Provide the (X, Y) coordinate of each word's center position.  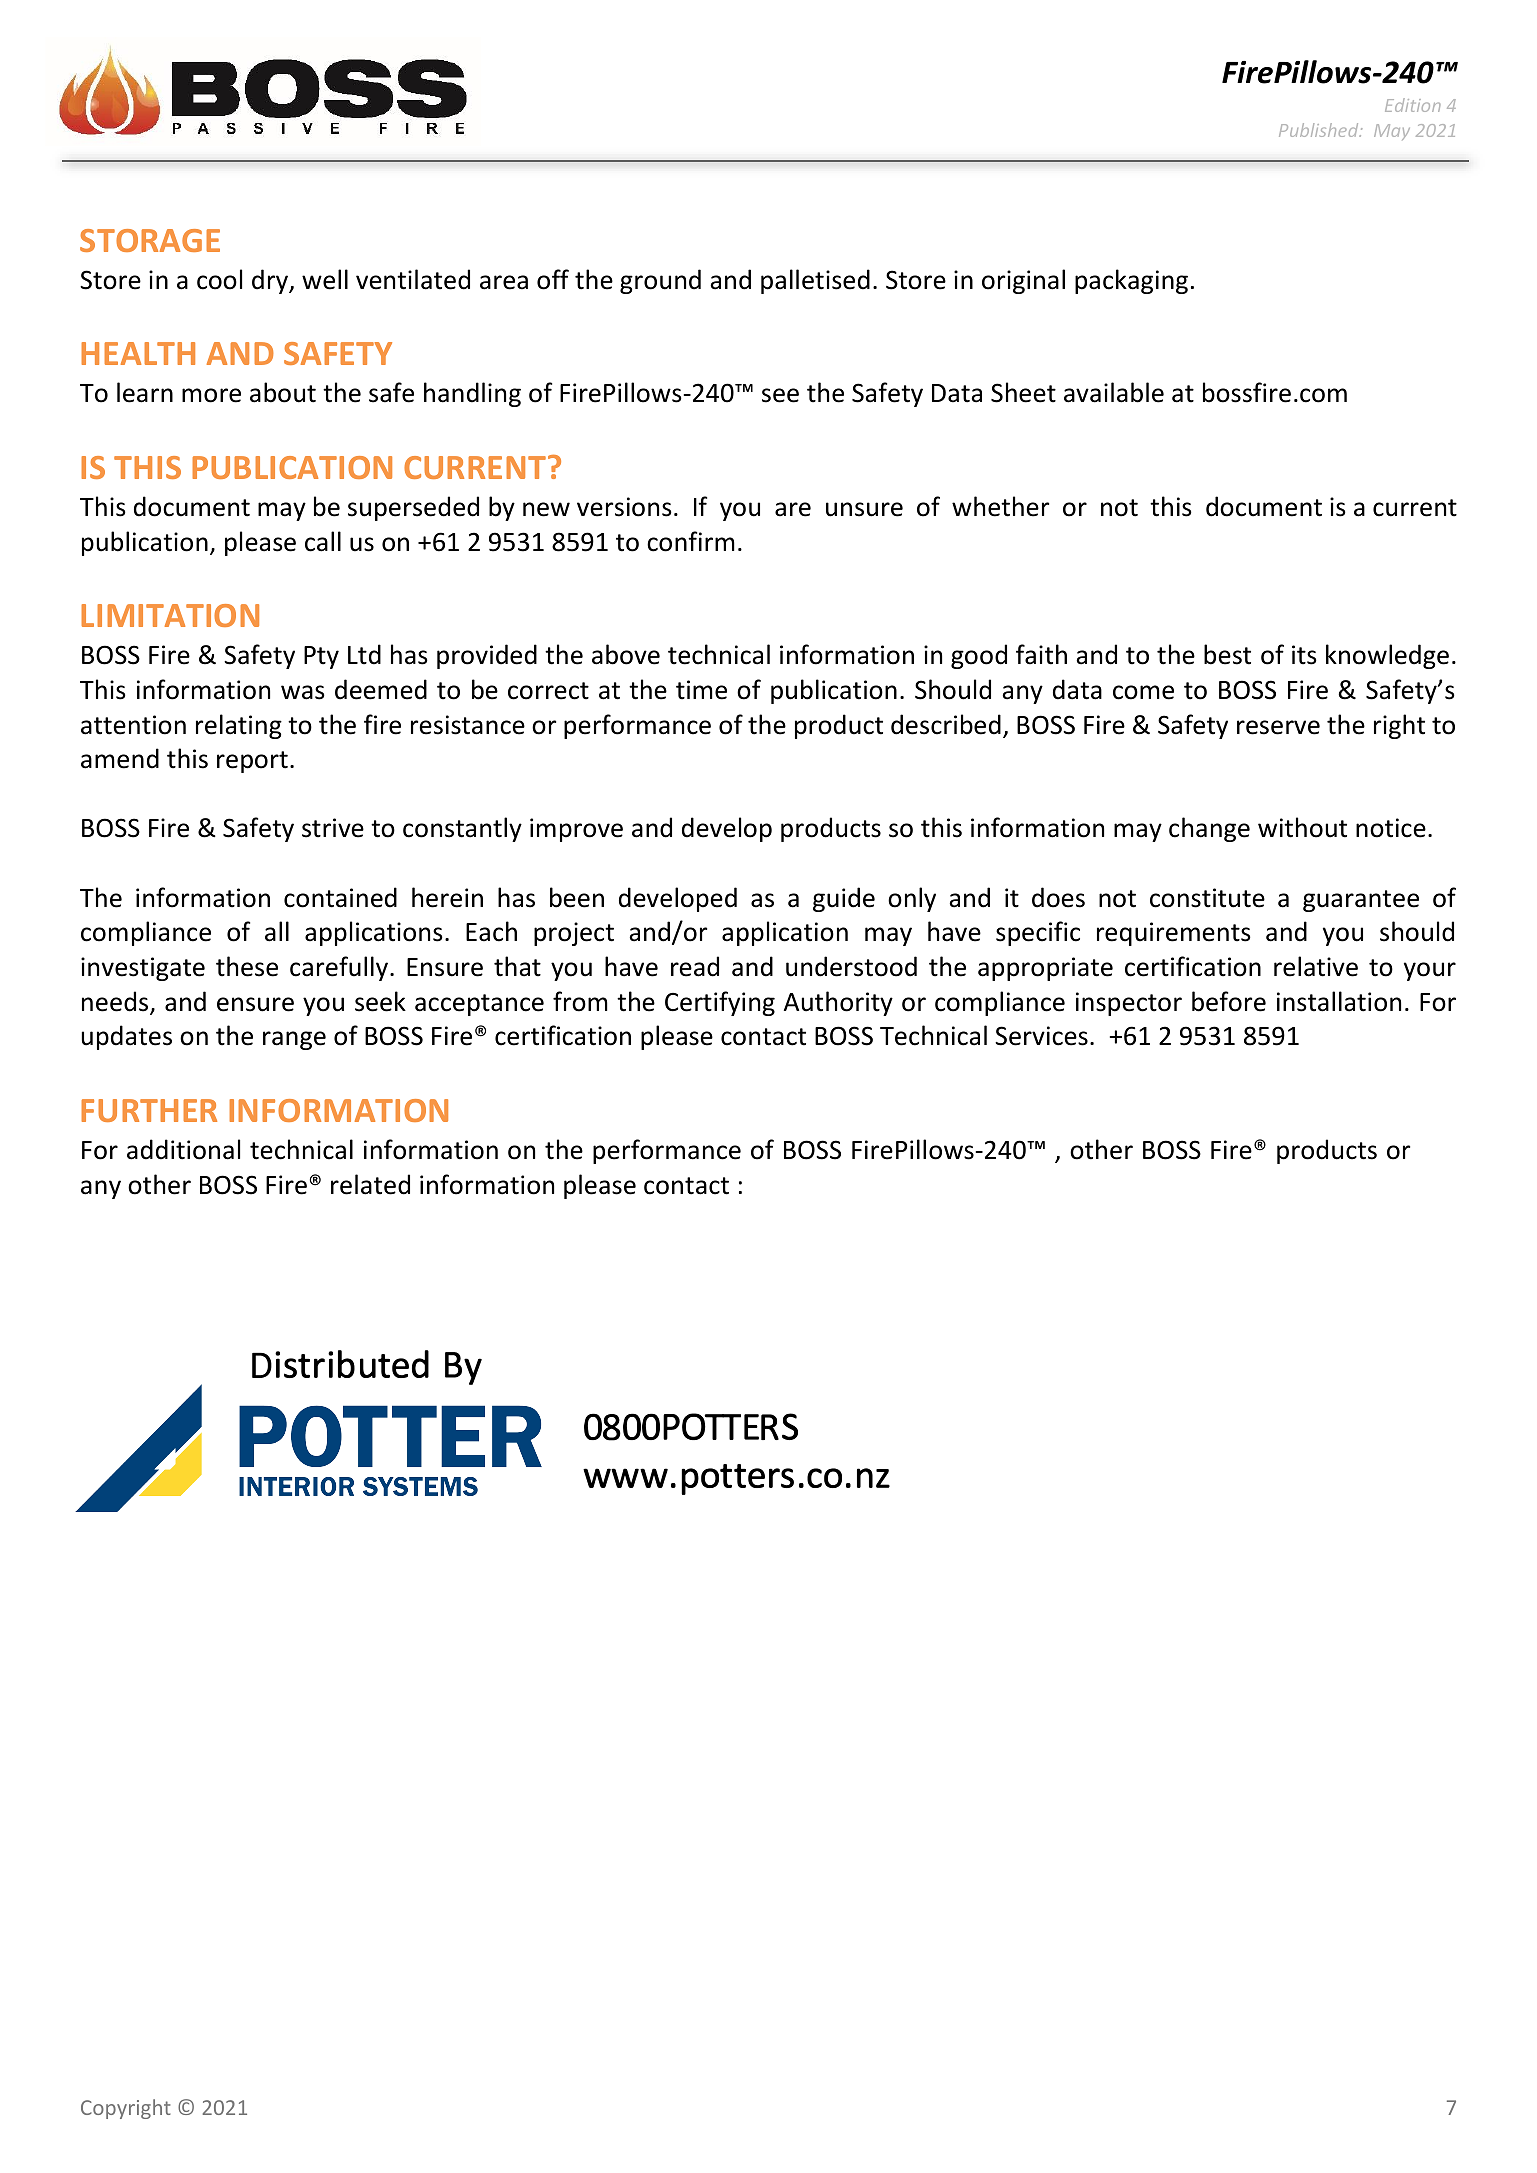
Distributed (340, 1364)
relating (239, 726)
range (294, 1040)
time (701, 690)
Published (1320, 130)
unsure (864, 509)
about (283, 392)
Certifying (720, 1003)
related (370, 1184)
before (1229, 1001)
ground (660, 281)
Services (1041, 1036)
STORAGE (150, 240)
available (1114, 392)
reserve (1278, 727)
